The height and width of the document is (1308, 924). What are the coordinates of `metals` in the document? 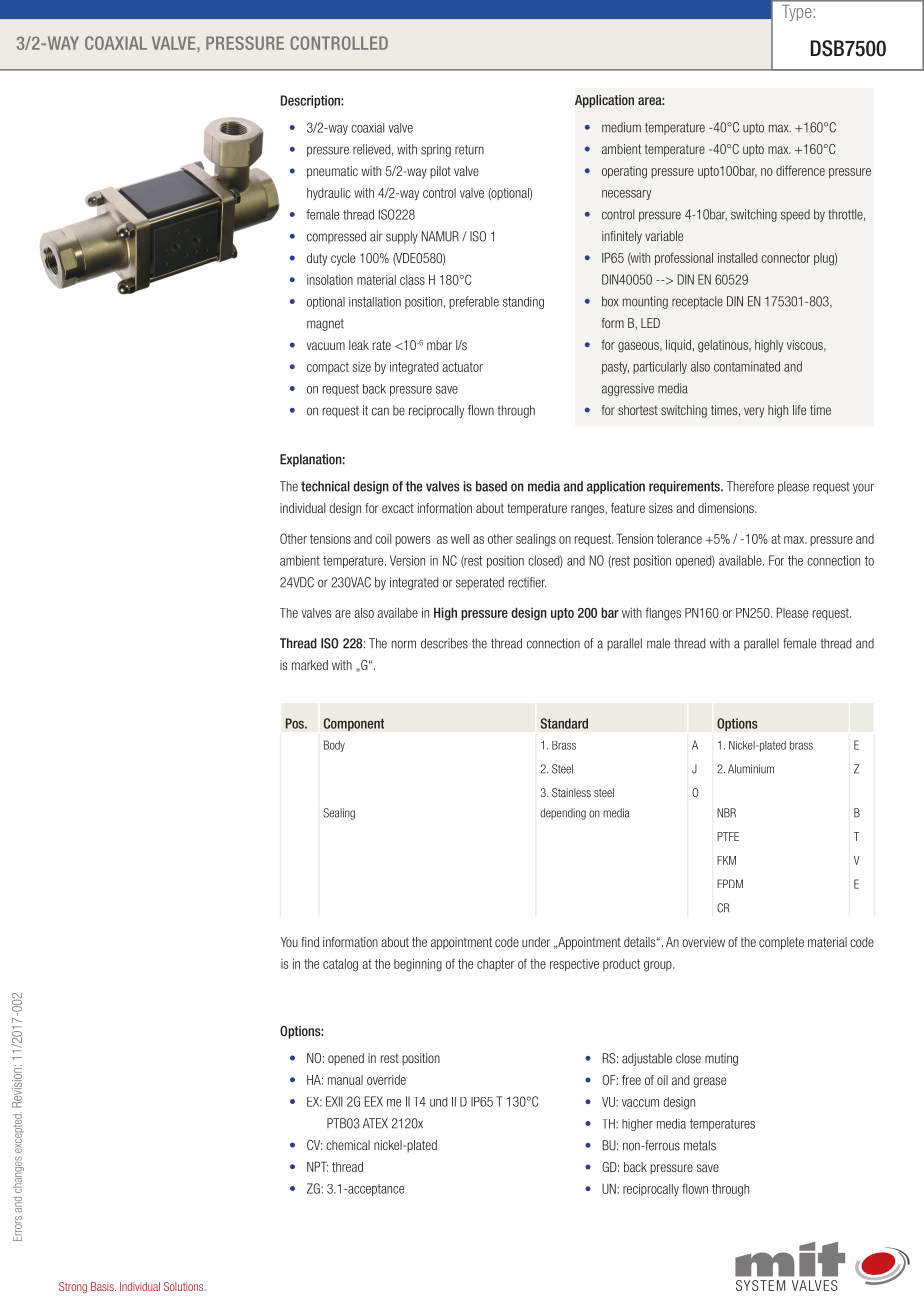 It's located at (700, 1145).
